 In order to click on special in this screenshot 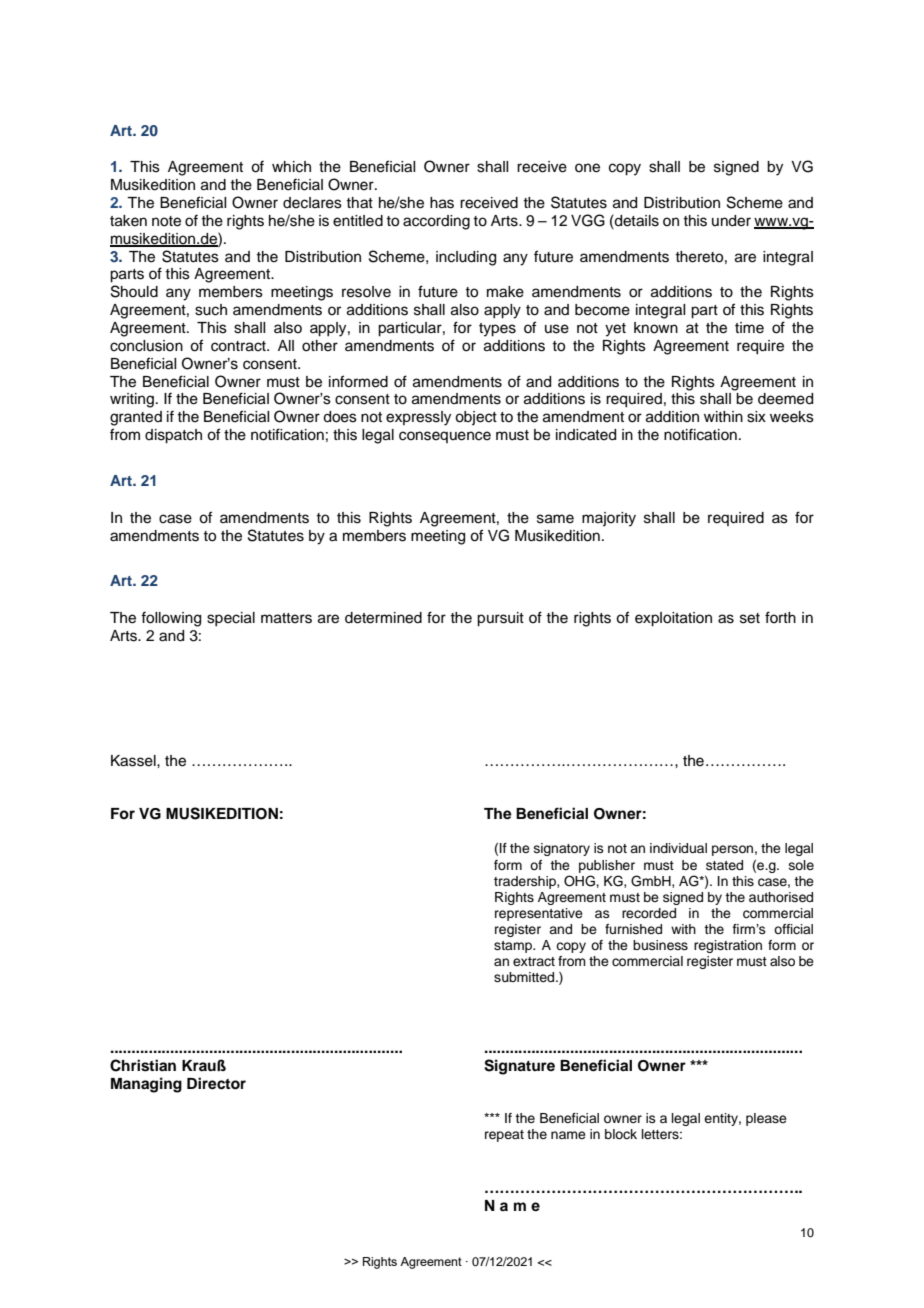, I will do `click(231, 619)`.
